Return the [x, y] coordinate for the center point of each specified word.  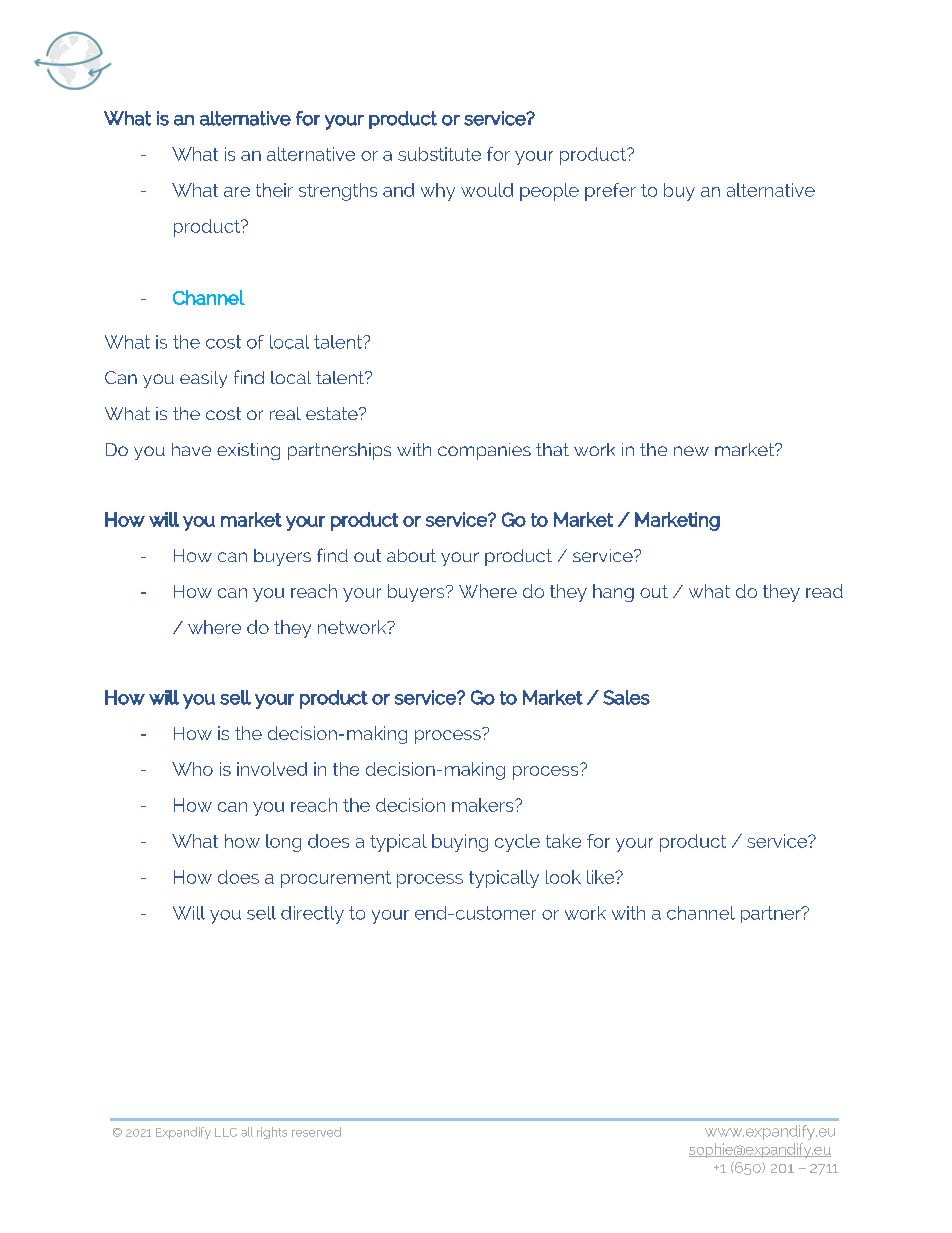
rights [272, 1133]
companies [484, 451]
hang [613, 593]
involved [272, 769]
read [824, 591]
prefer [610, 192]
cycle [517, 843]
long [283, 843]
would [487, 190]
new [691, 451]
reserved [316, 1132]
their [274, 190]
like [602, 877]
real [285, 413]
